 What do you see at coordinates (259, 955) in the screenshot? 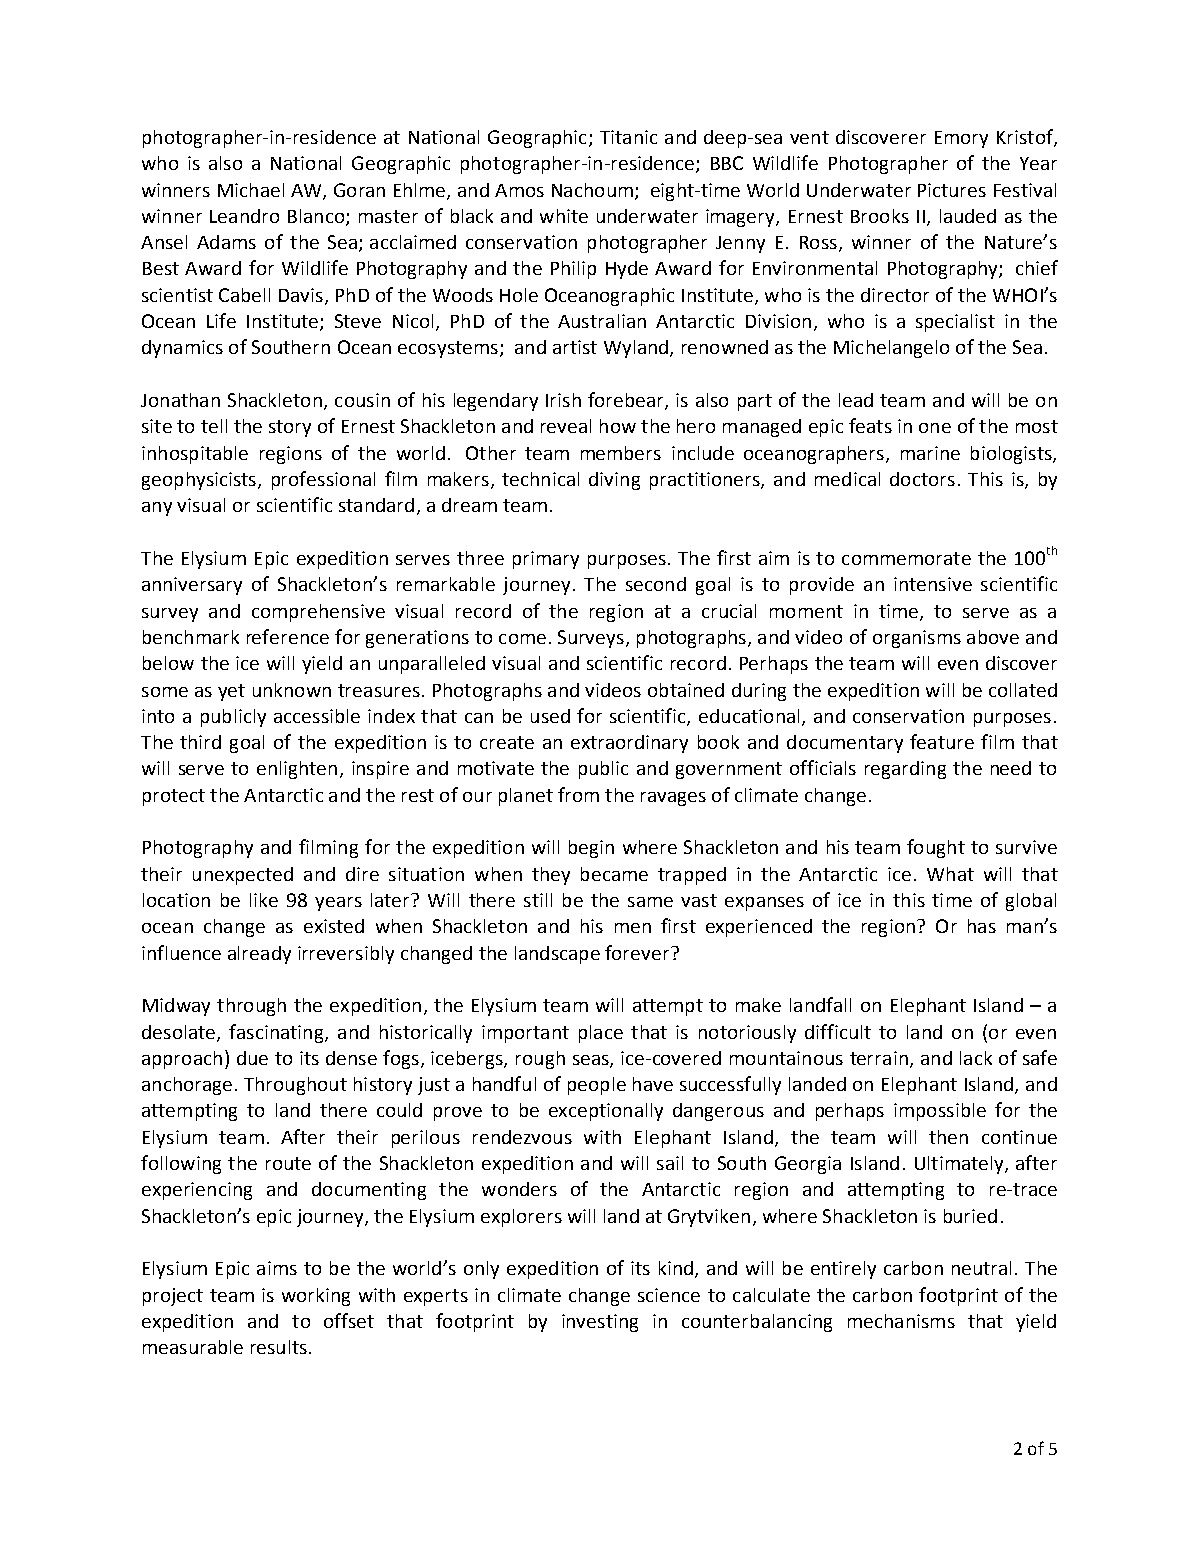
I see `already` at bounding box center [259, 955].
